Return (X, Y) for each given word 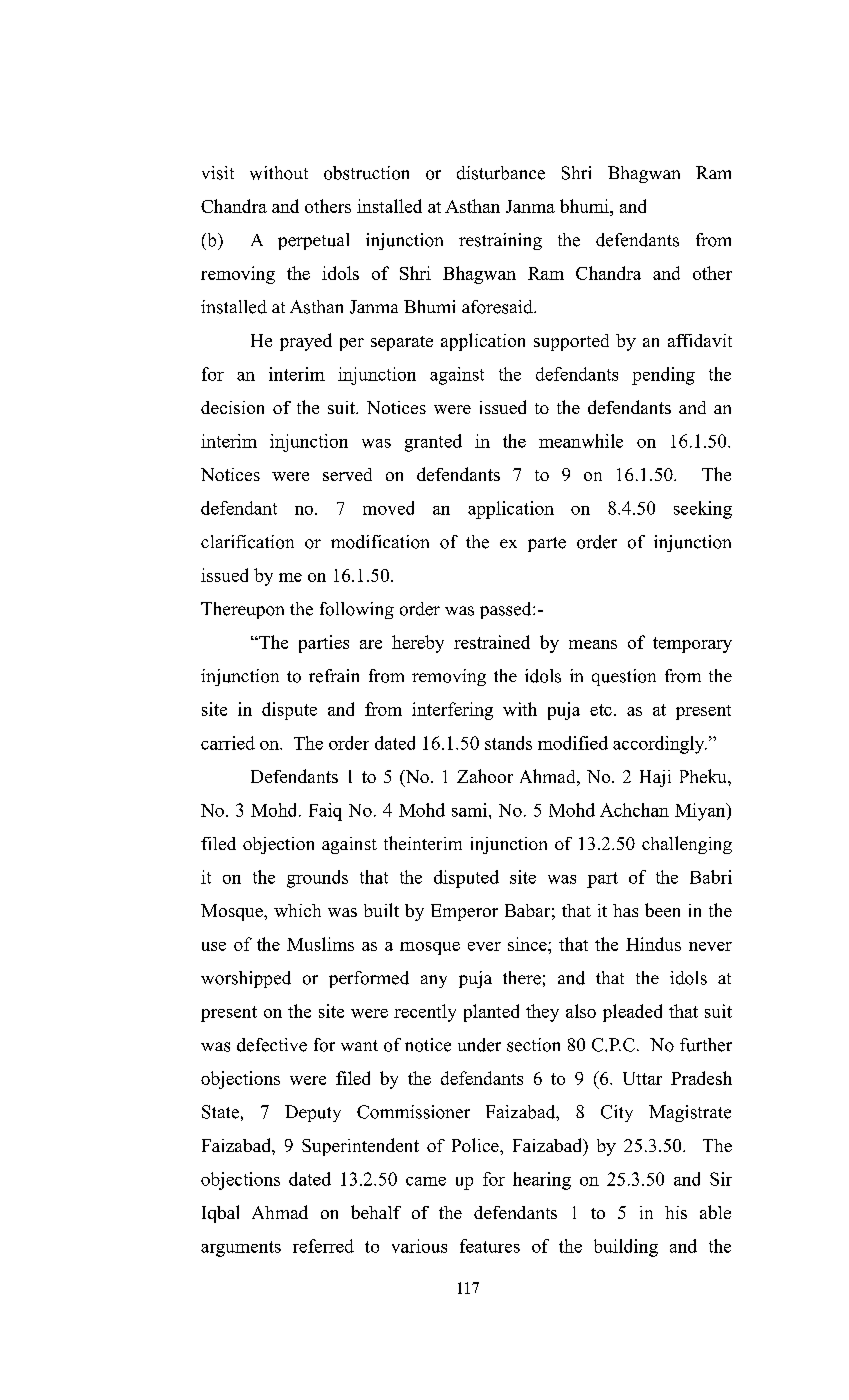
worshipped (246, 979)
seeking (703, 510)
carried (228, 743)
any (434, 981)
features (490, 1246)
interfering (452, 711)
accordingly (660, 745)
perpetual (313, 241)
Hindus (653, 944)
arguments (241, 1249)
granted (433, 443)
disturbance (501, 173)
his (676, 1212)
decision (232, 407)
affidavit (700, 340)
